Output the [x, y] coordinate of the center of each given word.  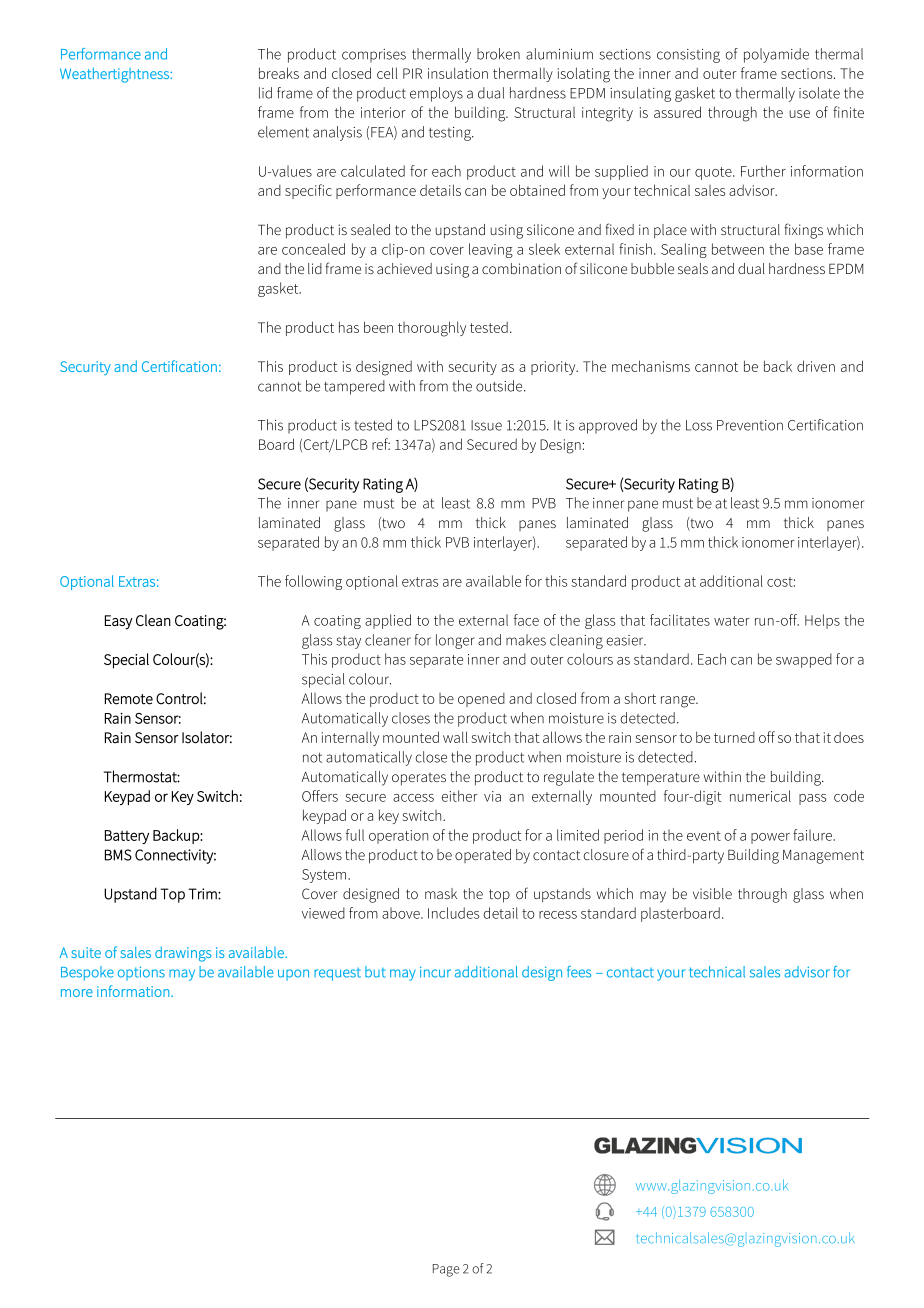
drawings [183, 954]
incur [435, 972]
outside [500, 386]
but [375, 972]
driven [816, 366]
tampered [354, 387]
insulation [458, 73]
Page [446, 1270]
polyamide [776, 55]
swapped [804, 660]
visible [712, 893]
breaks [279, 73]
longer [455, 641]
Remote [129, 699]
